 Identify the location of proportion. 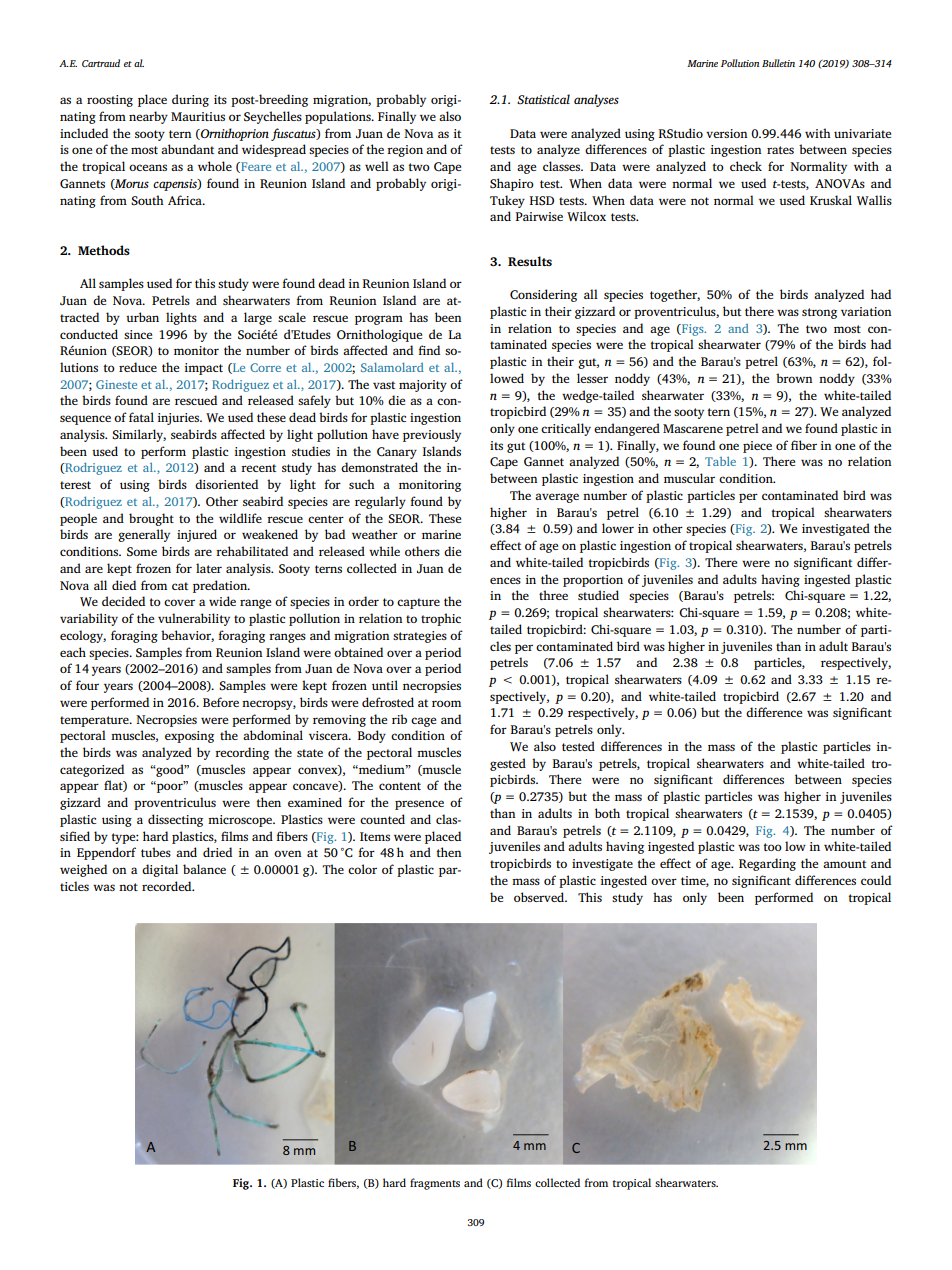
(593, 581).
